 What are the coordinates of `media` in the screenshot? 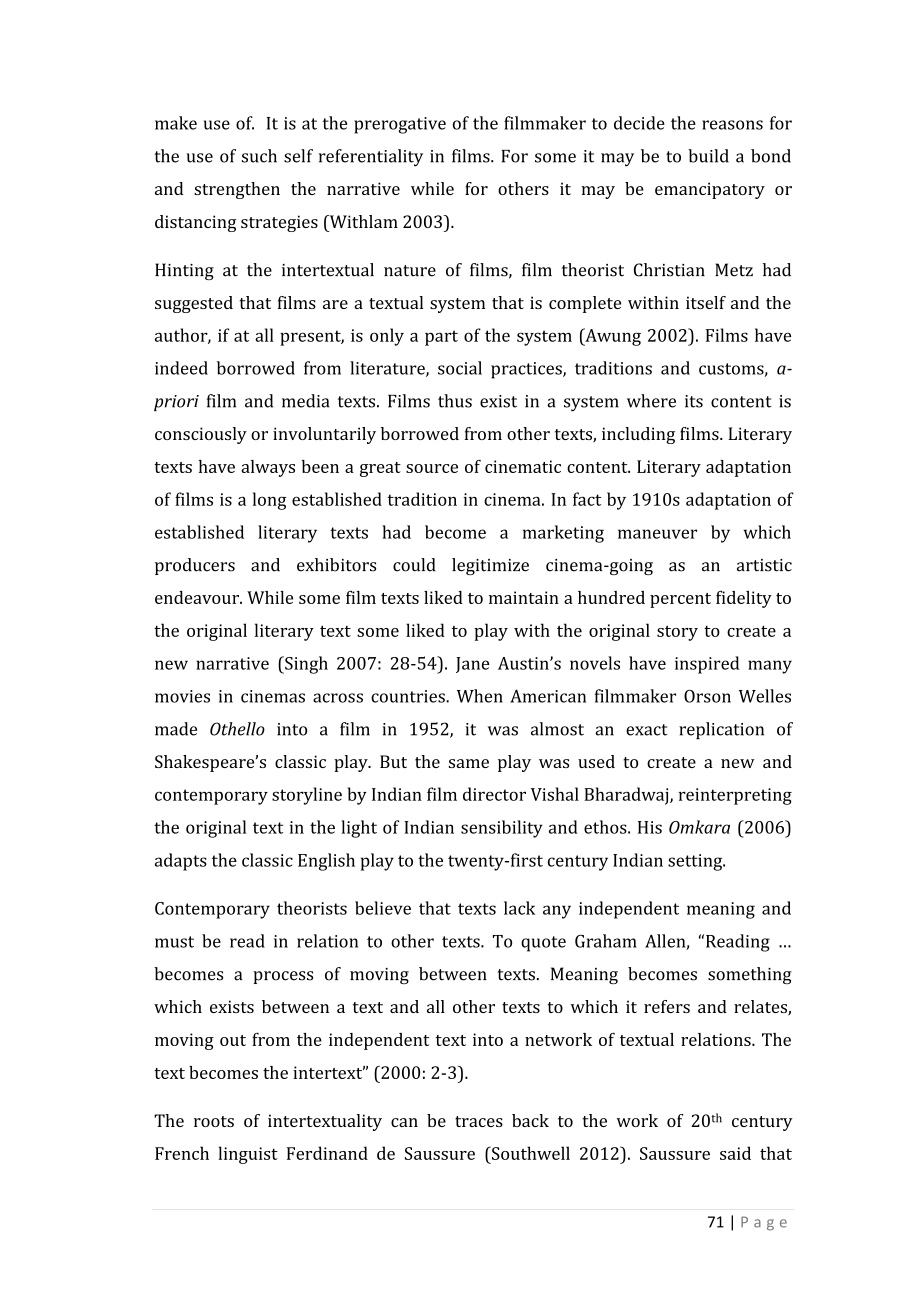 It's located at (305, 401).
